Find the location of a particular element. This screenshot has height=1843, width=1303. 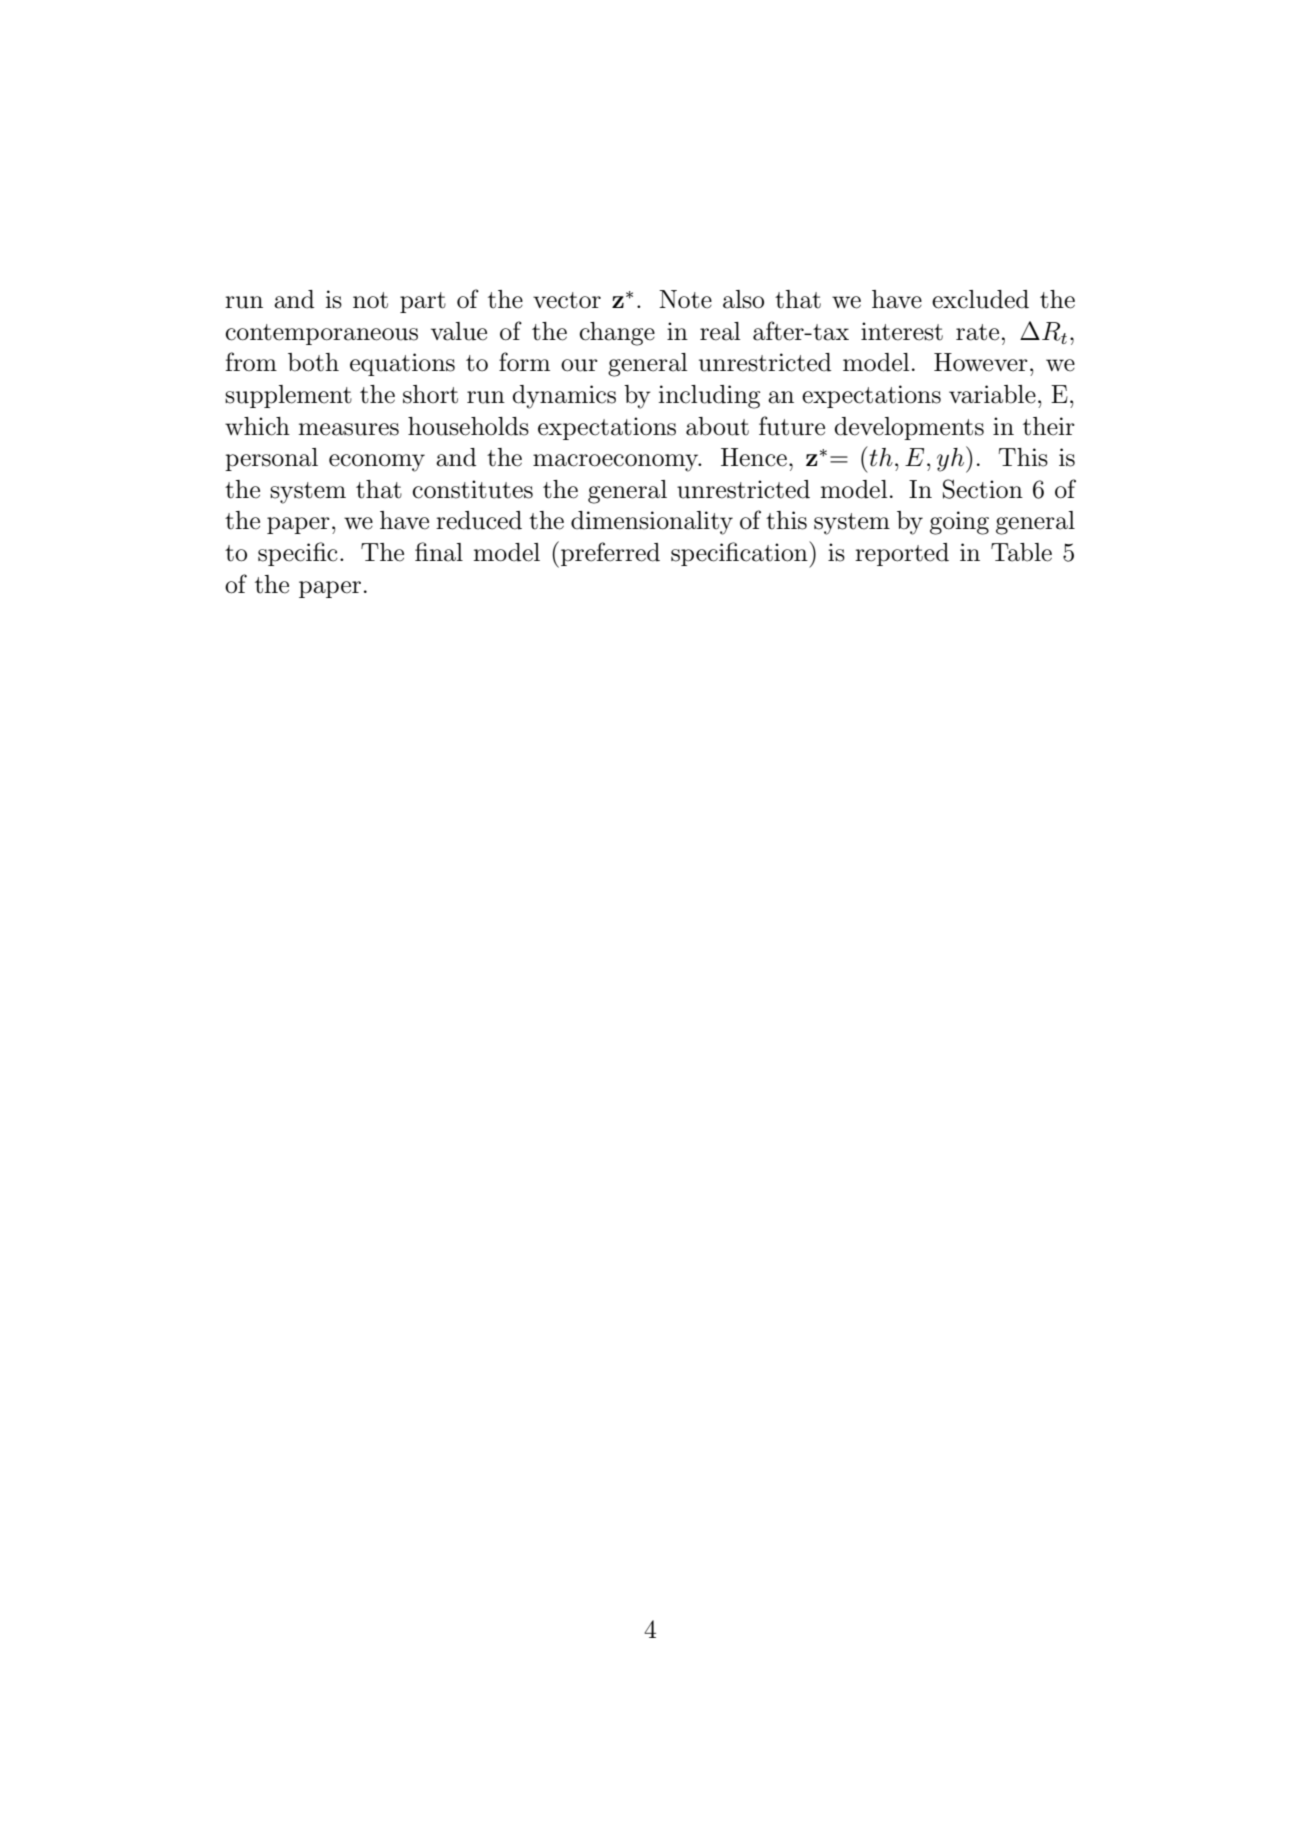

Note is located at coordinates (685, 299).
